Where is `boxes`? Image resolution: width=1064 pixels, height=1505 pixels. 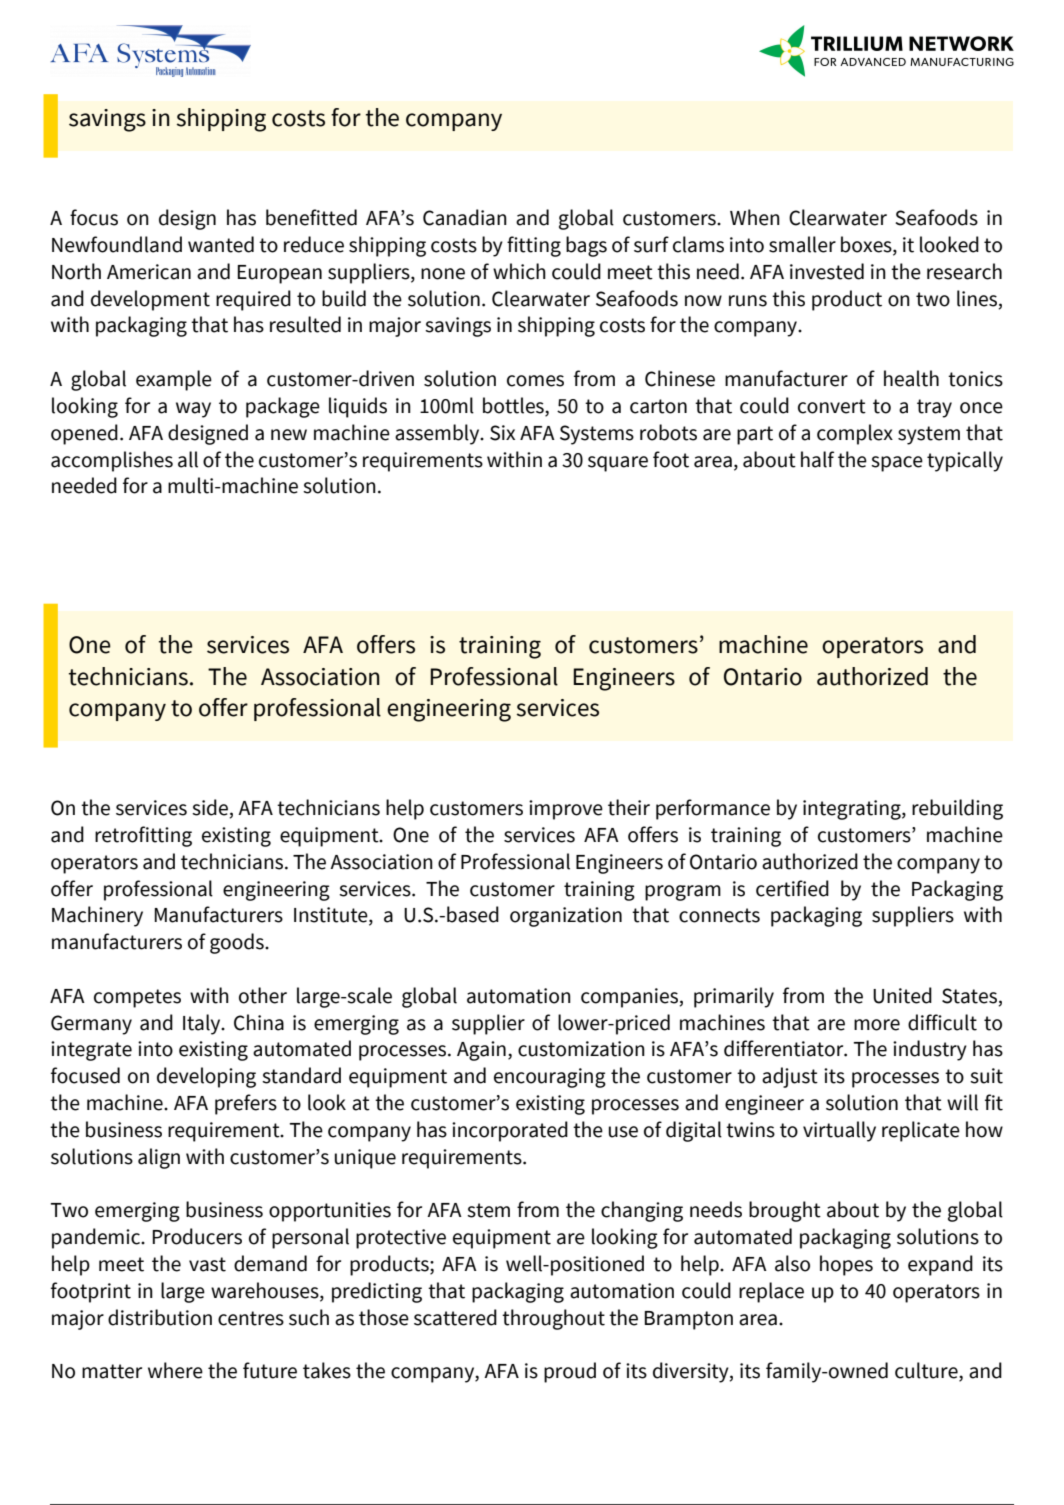
boxes is located at coordinates (867, 245).
